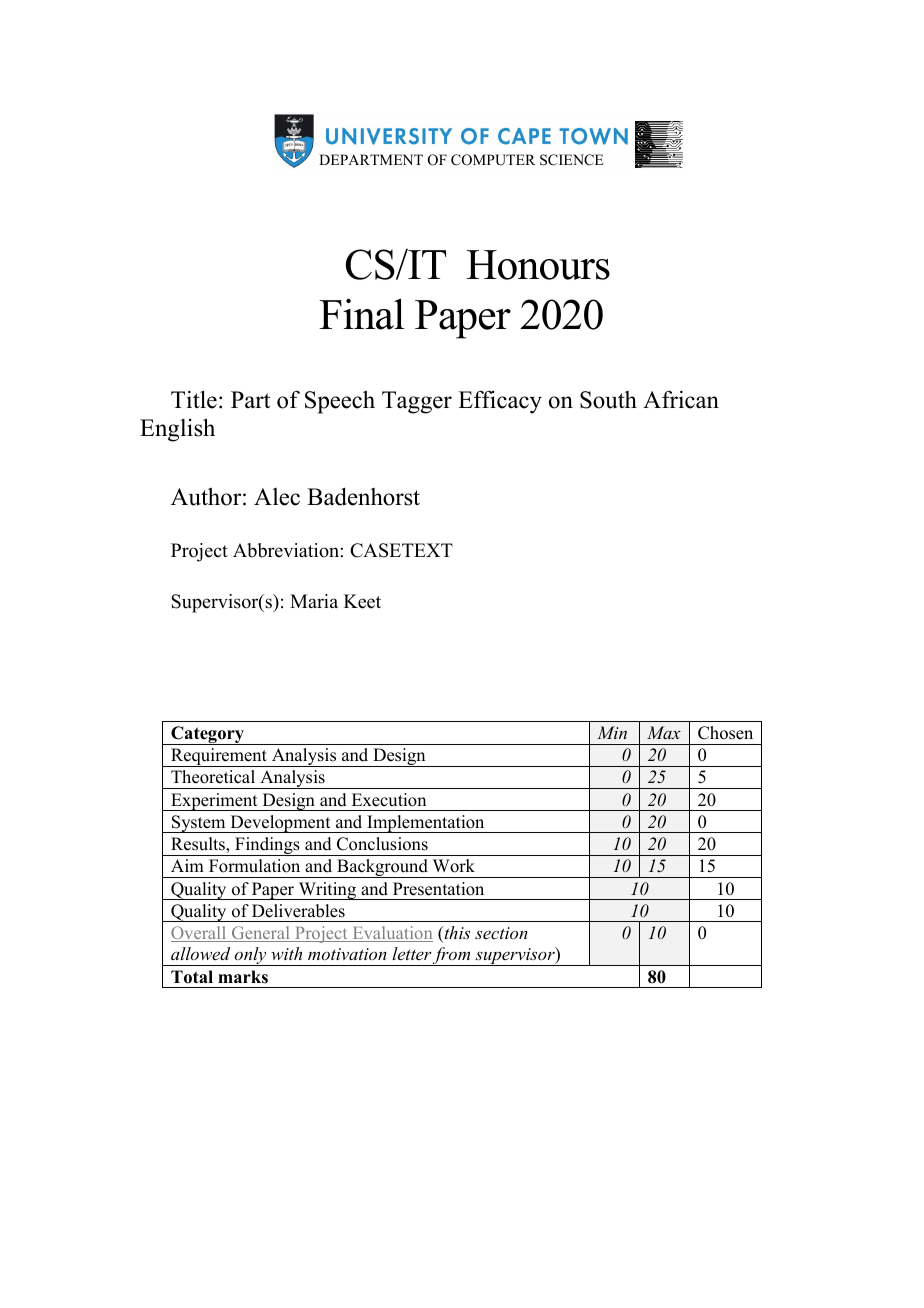 This page has height=1308, width=924. I want to click on Maria, so click(314, 601).
